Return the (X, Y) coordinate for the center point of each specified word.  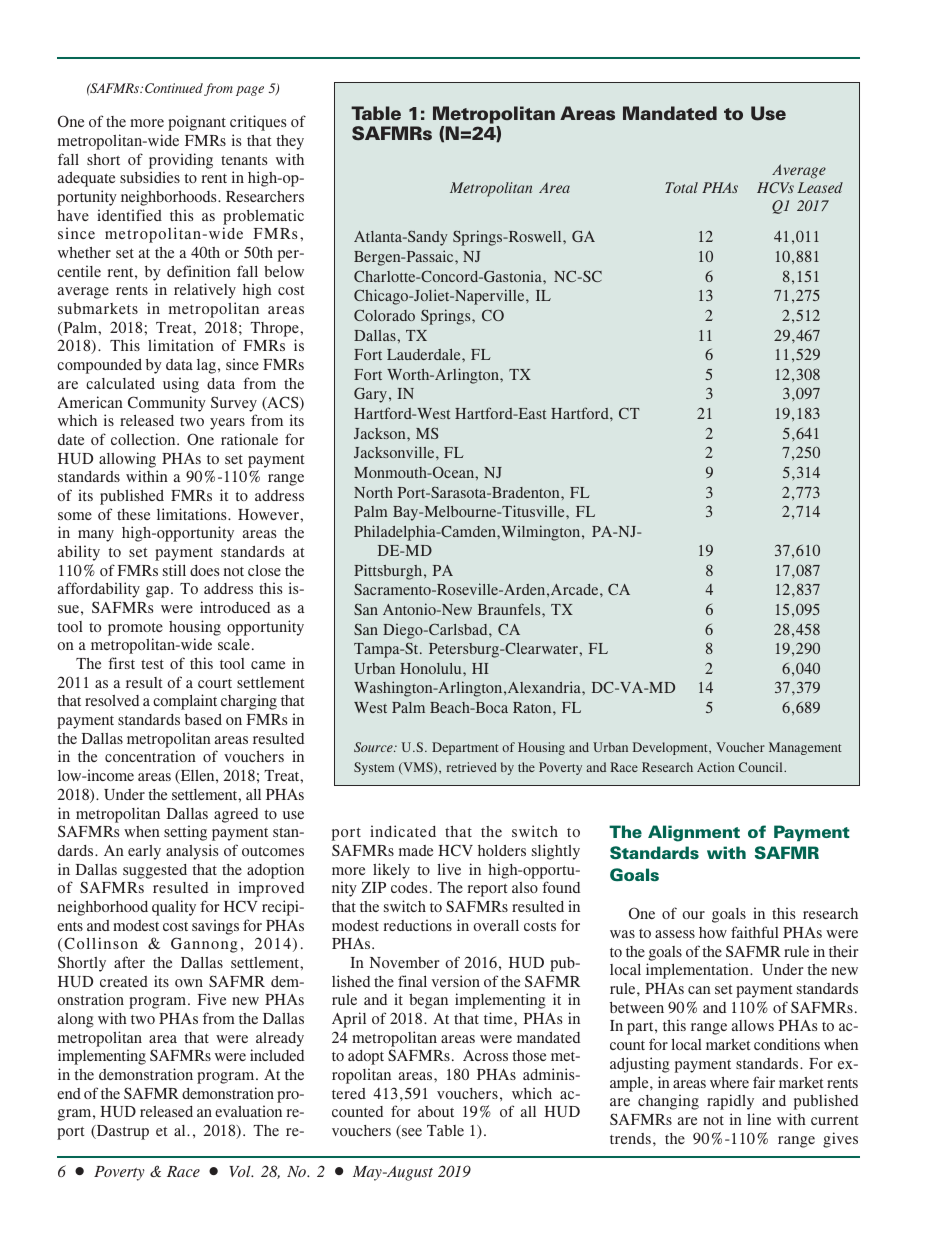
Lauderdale (425, 354)
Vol (241, 1171)
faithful (755, 932)
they (290, 142)
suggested (155, 871)
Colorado (384, 315)
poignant (197, 123)
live (449, 869)
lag (206, 366)
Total (681, 187)
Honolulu (432, 668)
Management (805, 748)
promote (135, 629)
